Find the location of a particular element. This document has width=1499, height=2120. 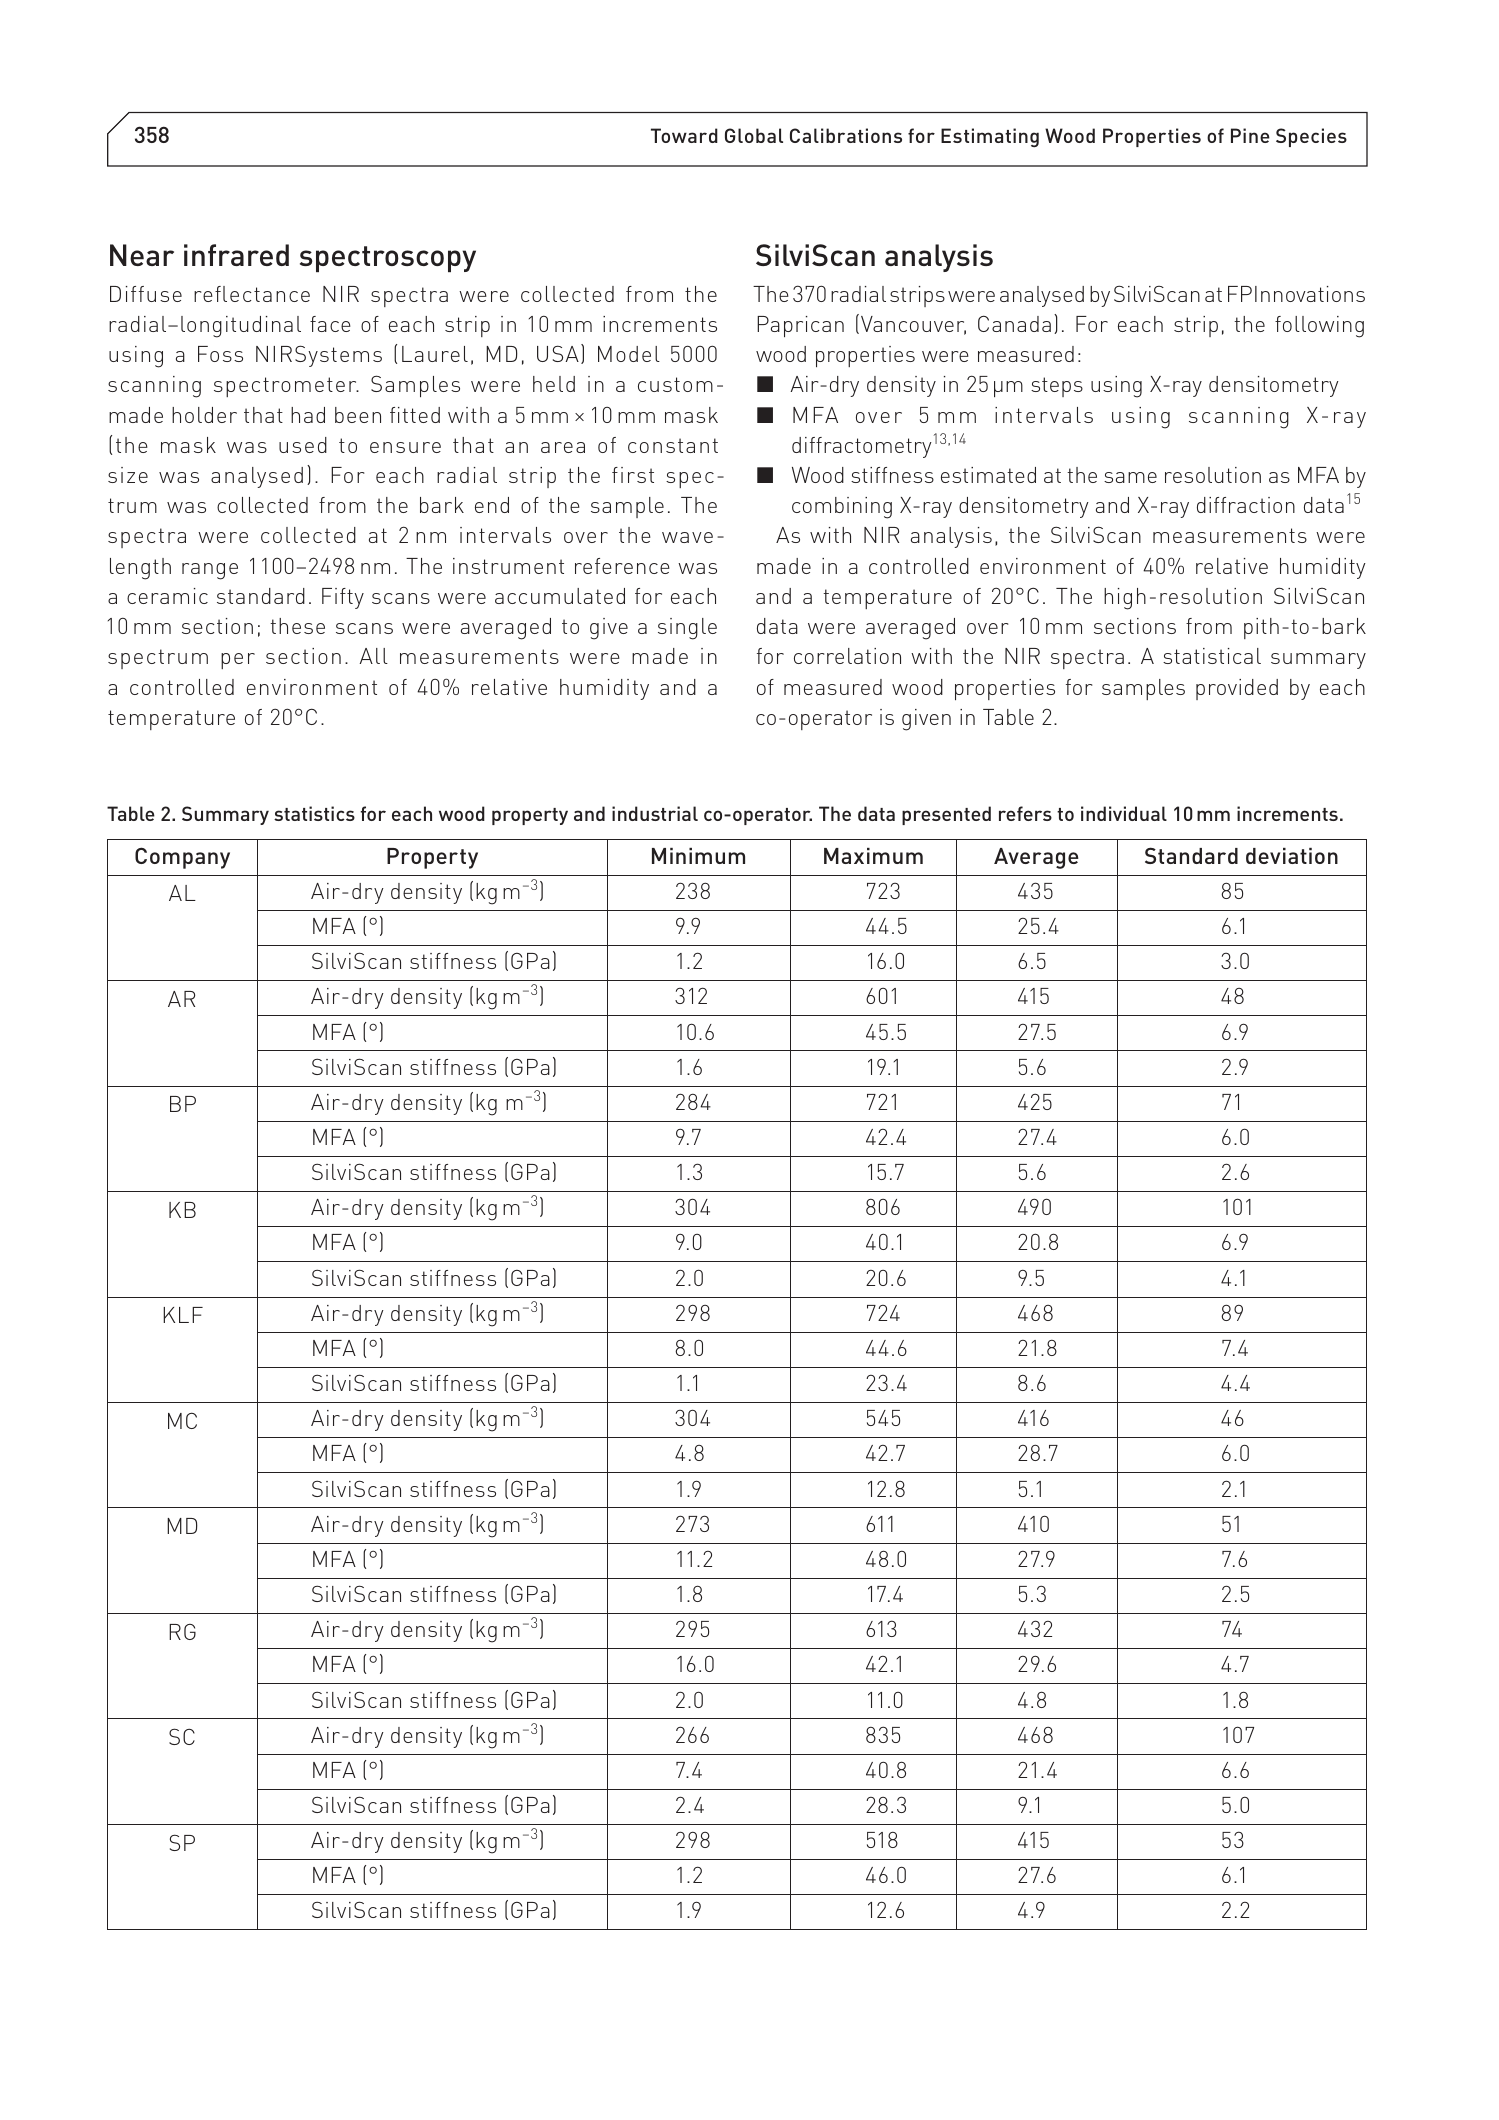

Minimum is located at coordinates (698, 856).
